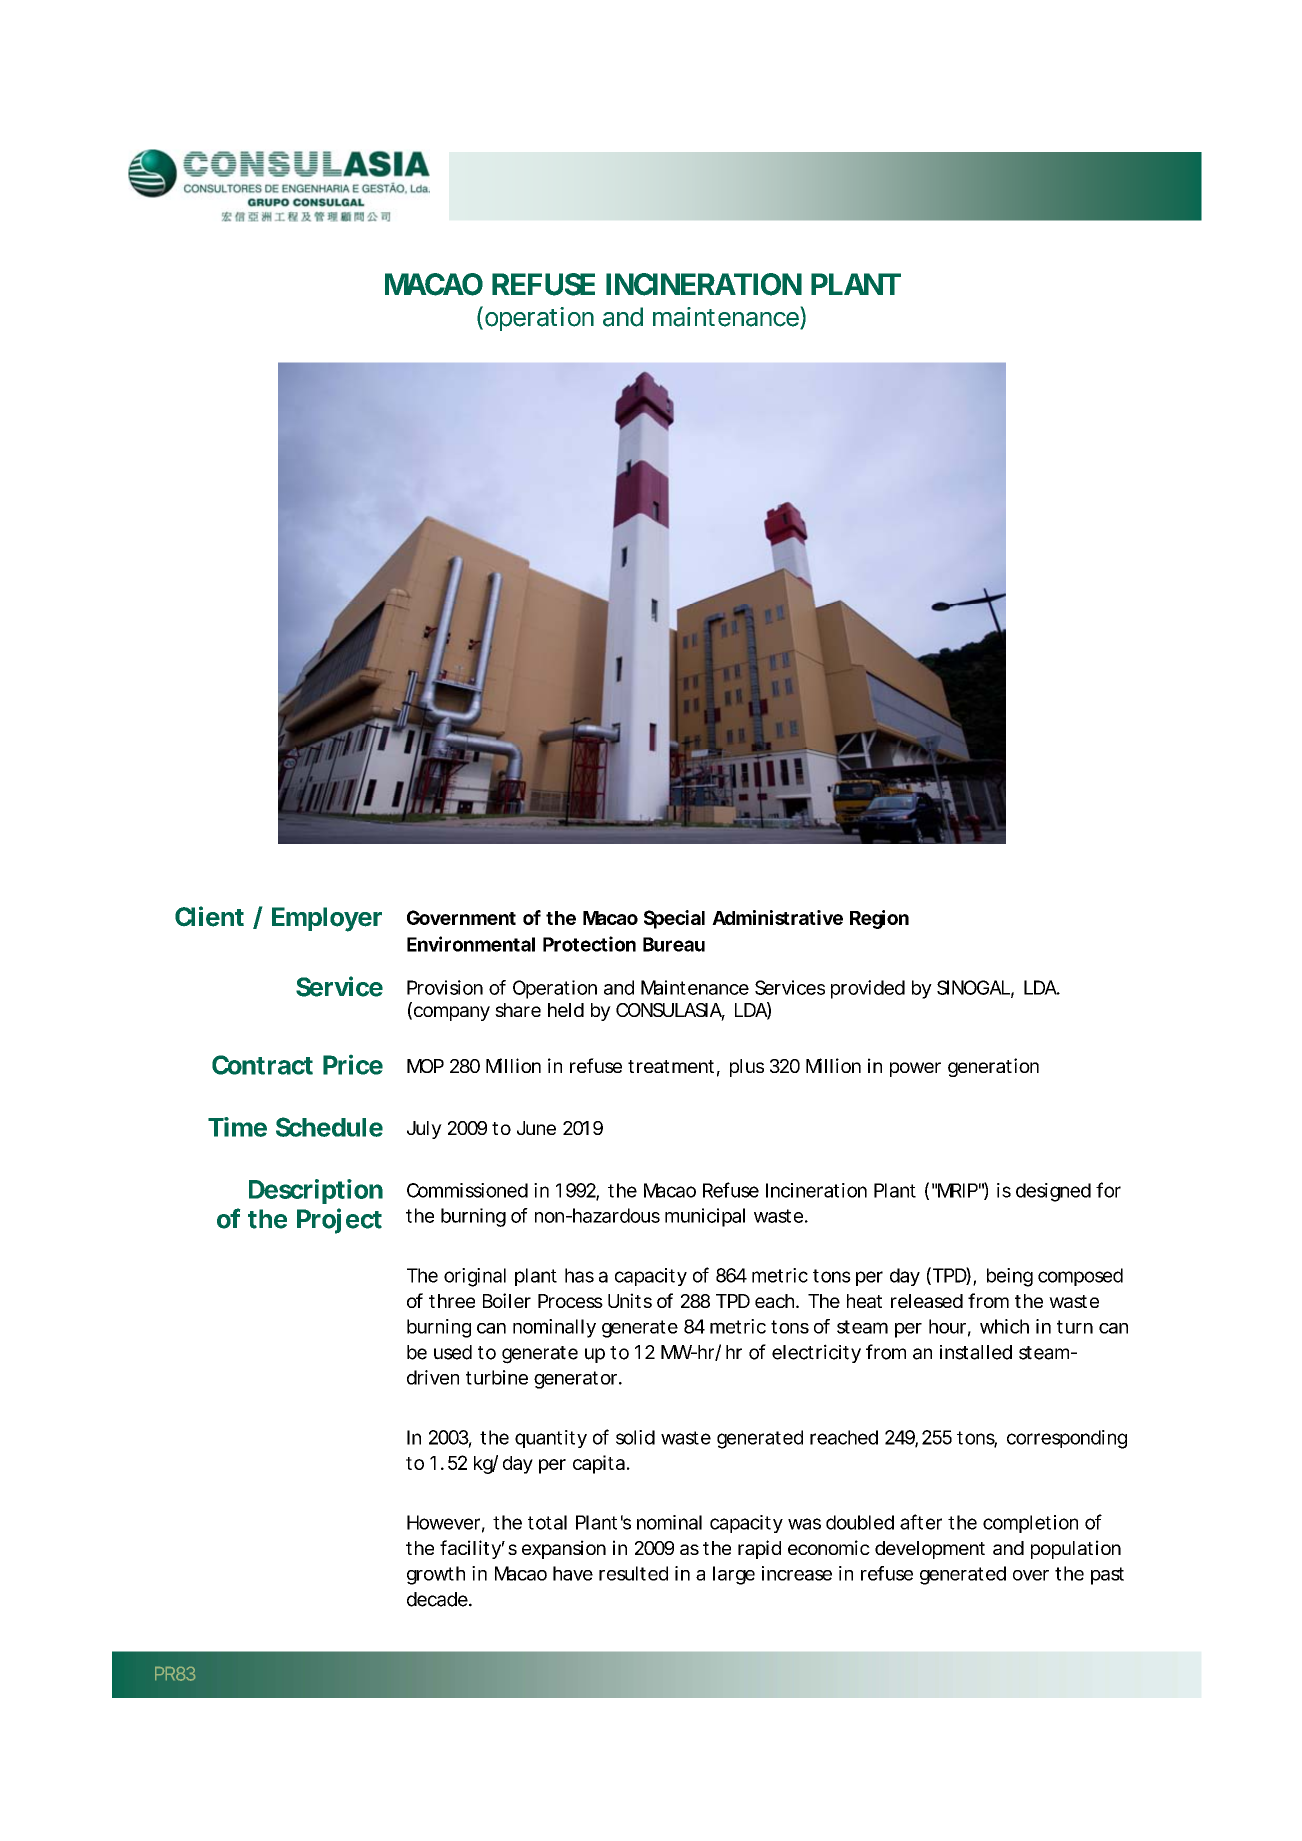  Describe the element at coordinates (1010, 1277) in the screenshot. I see `being` at that location.
